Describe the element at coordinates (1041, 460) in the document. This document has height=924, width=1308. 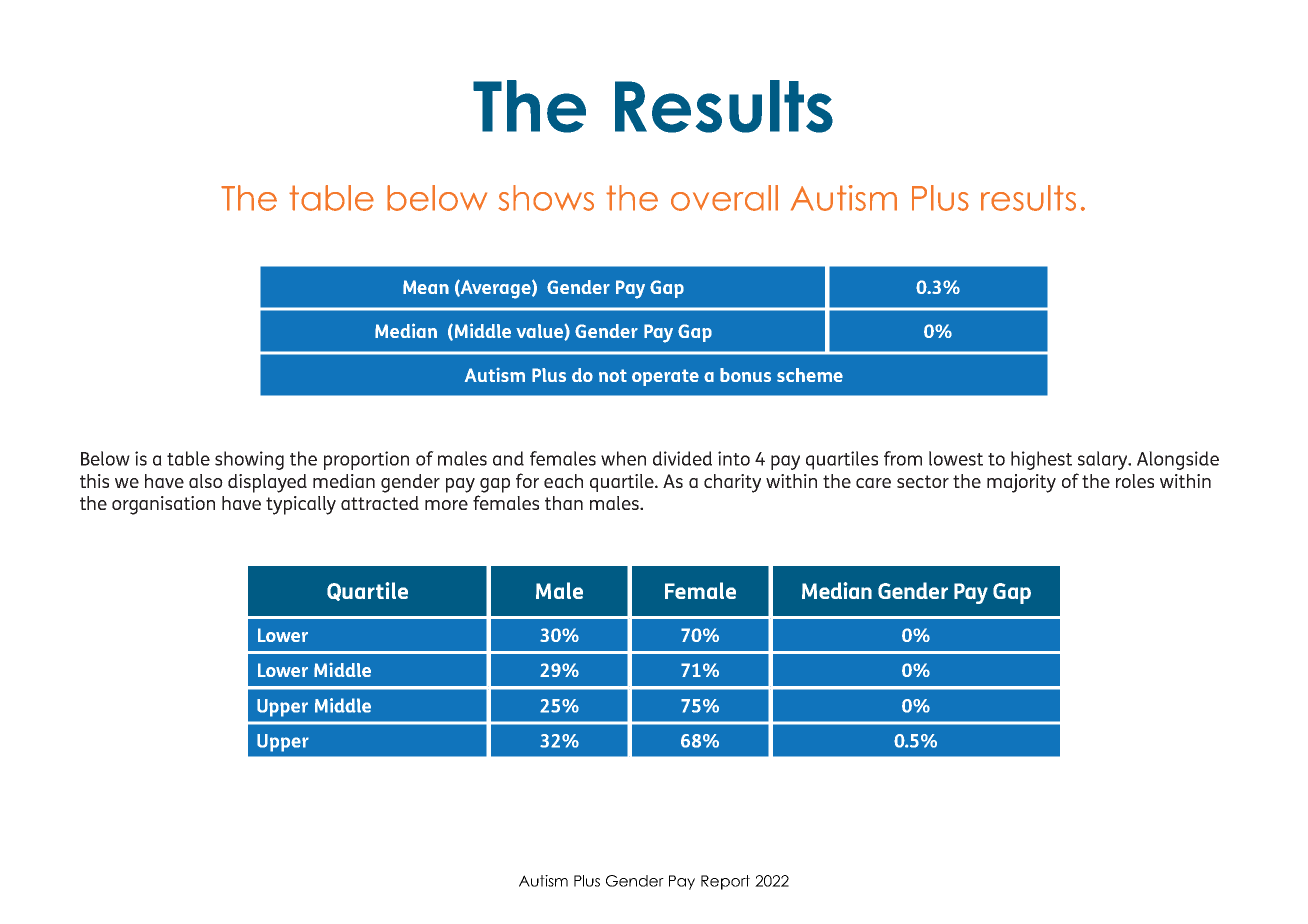
I see `highest` at that location.
